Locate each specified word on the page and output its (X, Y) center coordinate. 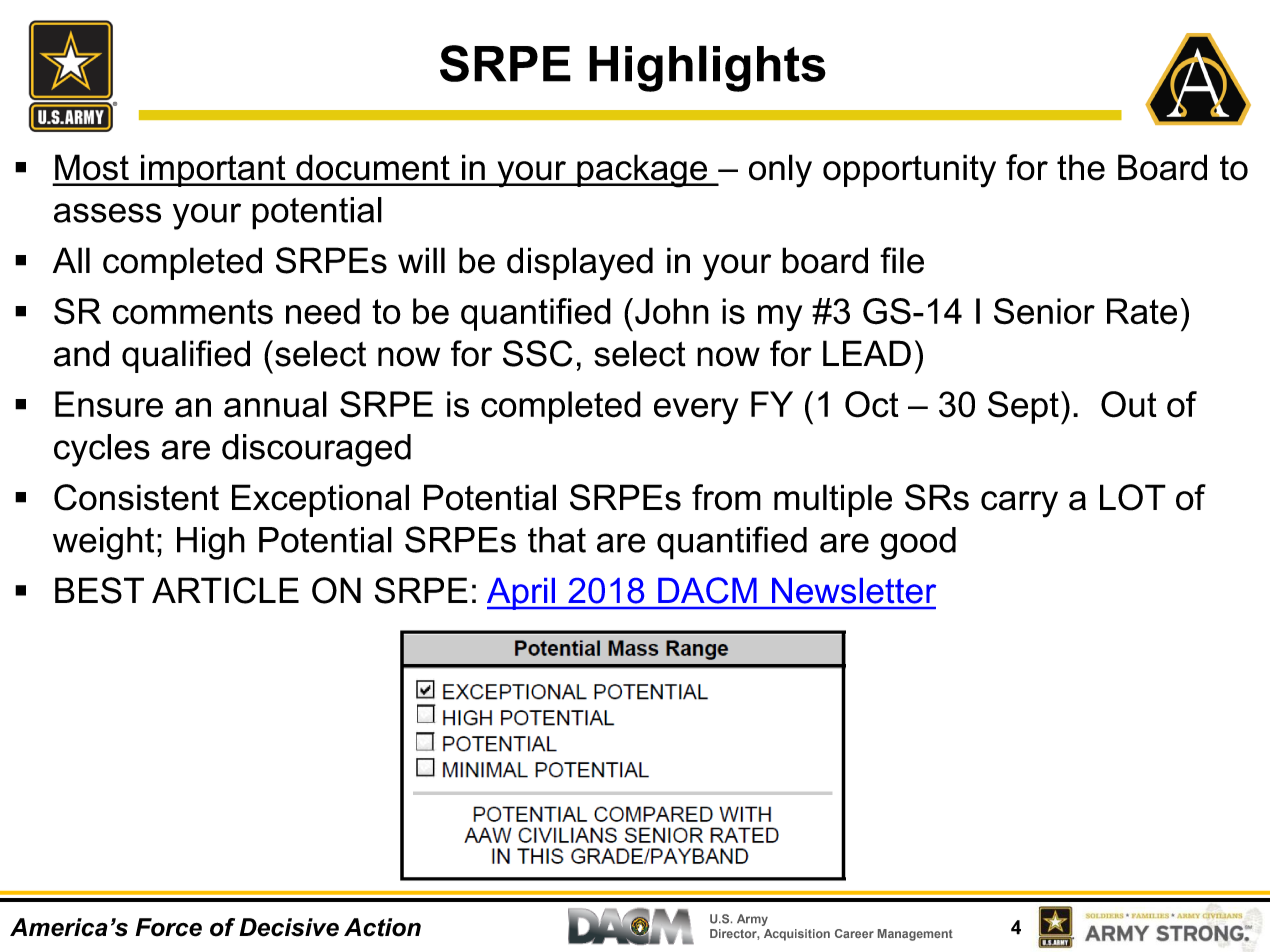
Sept (1023, 407)
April (522, 594)
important (213, 170)
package (642, 171)
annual (275, 404)
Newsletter (854, 591)
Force (168, 927)
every (696, 411)
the (1081, 167)
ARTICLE (225, 590)
